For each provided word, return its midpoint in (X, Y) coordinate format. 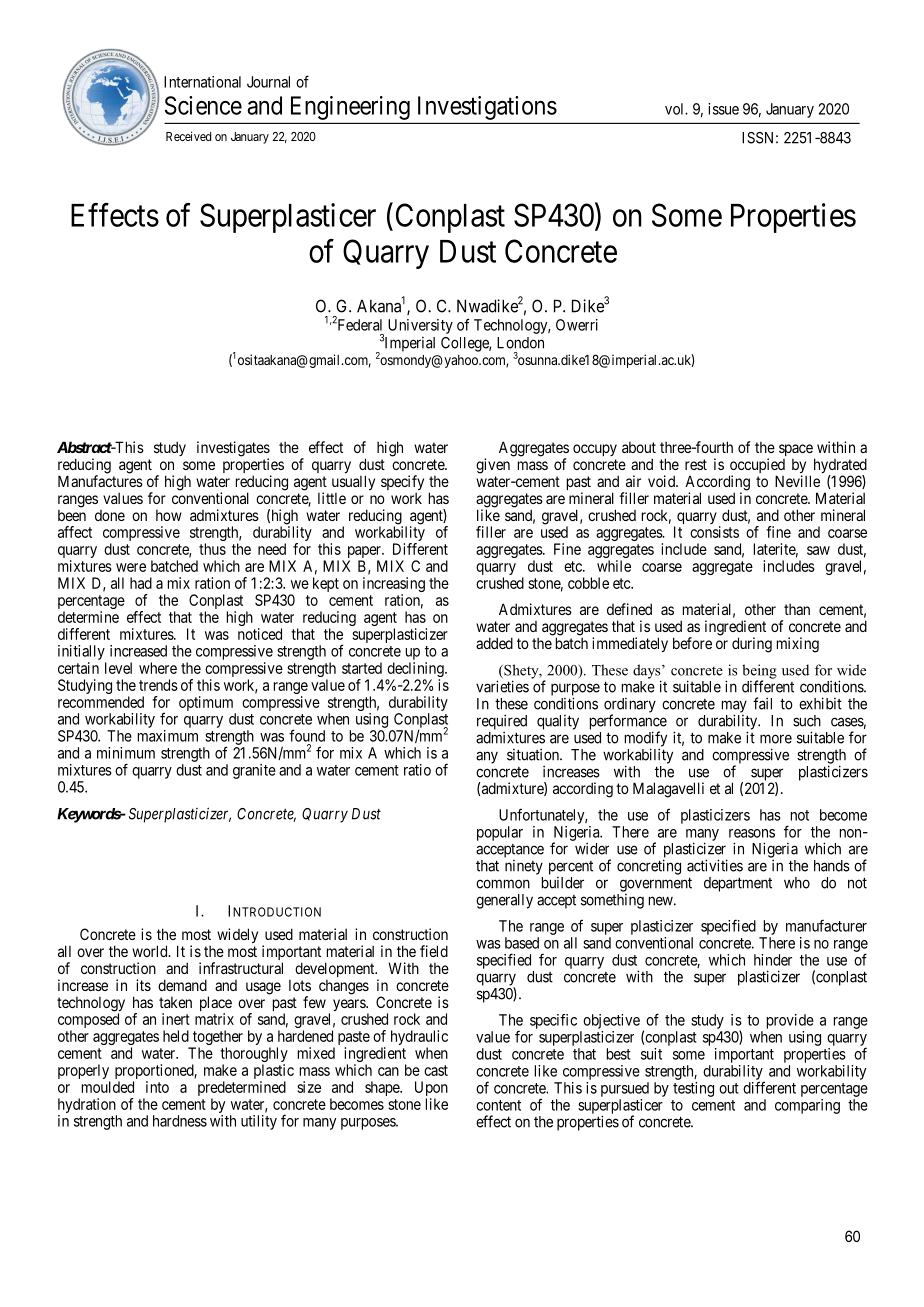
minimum (126, 753)
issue (723, 109)
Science (203, 105)
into (157, 1087)
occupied (757, 467)
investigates (233, 450)
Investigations (487, 108)
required (502, 723)
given (493, 466)
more (776, 739)
